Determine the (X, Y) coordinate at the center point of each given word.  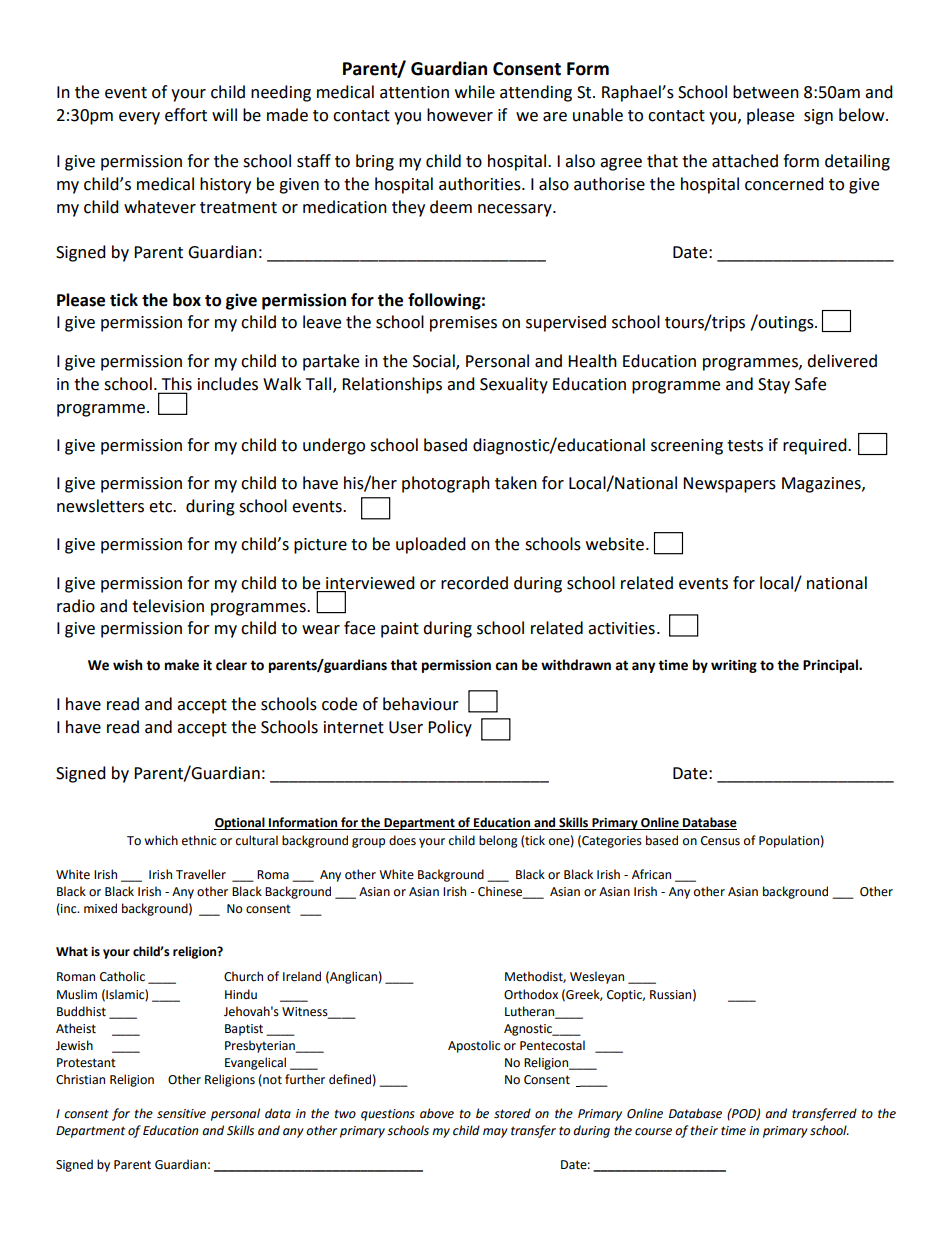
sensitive (181, 1114)
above (437, 1113)
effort (186, 115)
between (766, 92)
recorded (474, 583)
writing (734, 666)
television (168, 606)
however (460, 115)
